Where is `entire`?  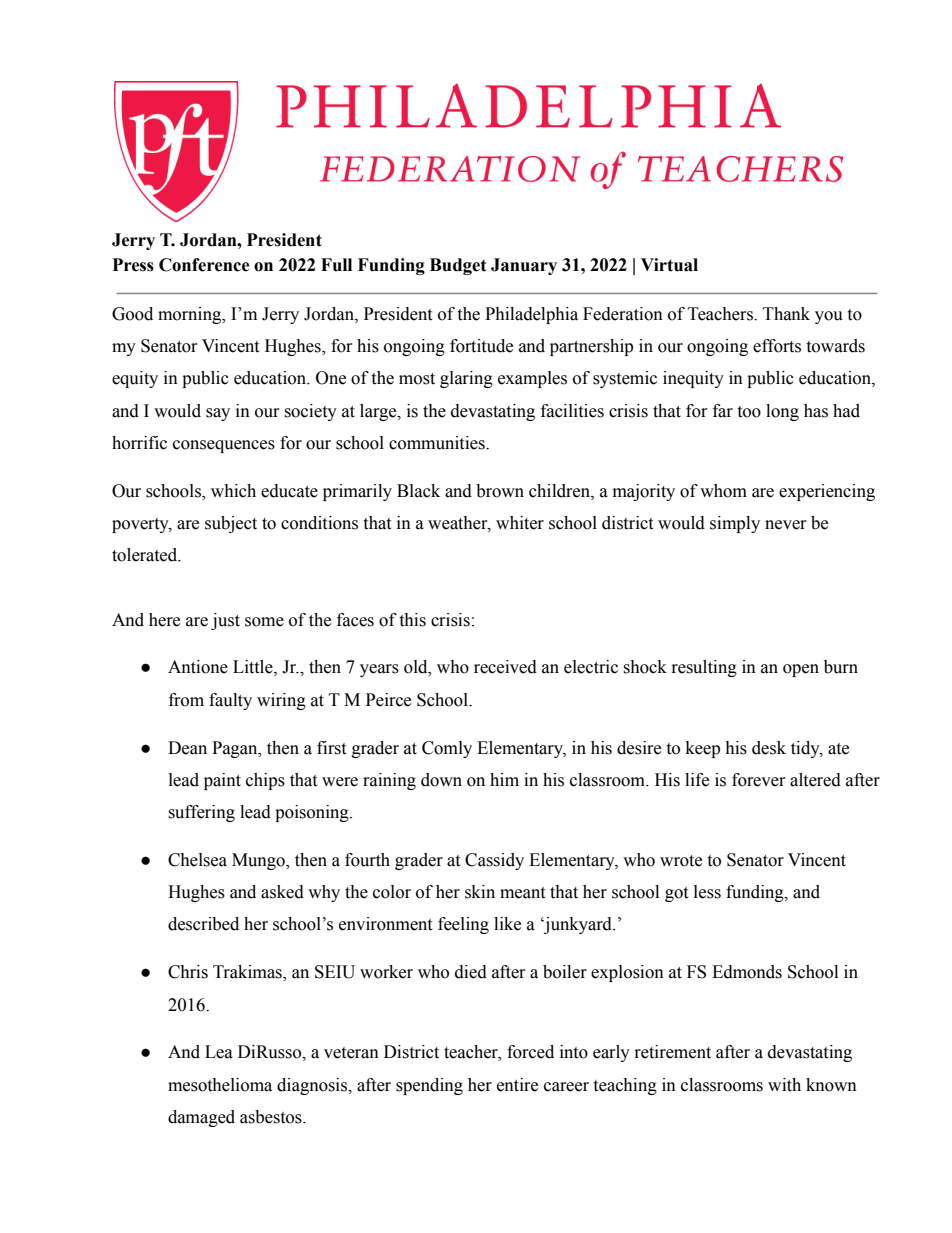
entire is located at coordinates (517, 1085).
